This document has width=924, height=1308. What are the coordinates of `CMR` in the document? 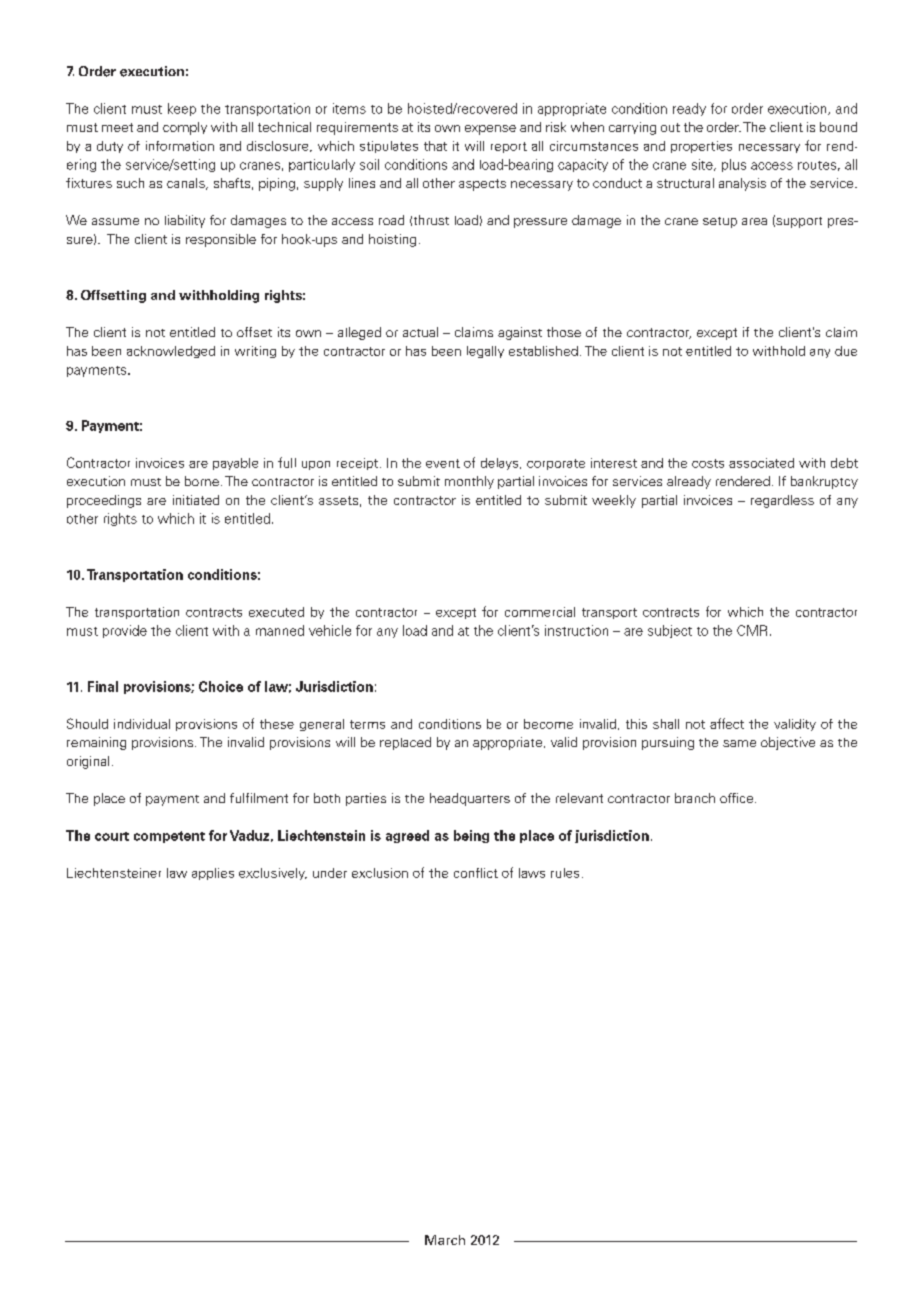 It's located at (752, 630).
